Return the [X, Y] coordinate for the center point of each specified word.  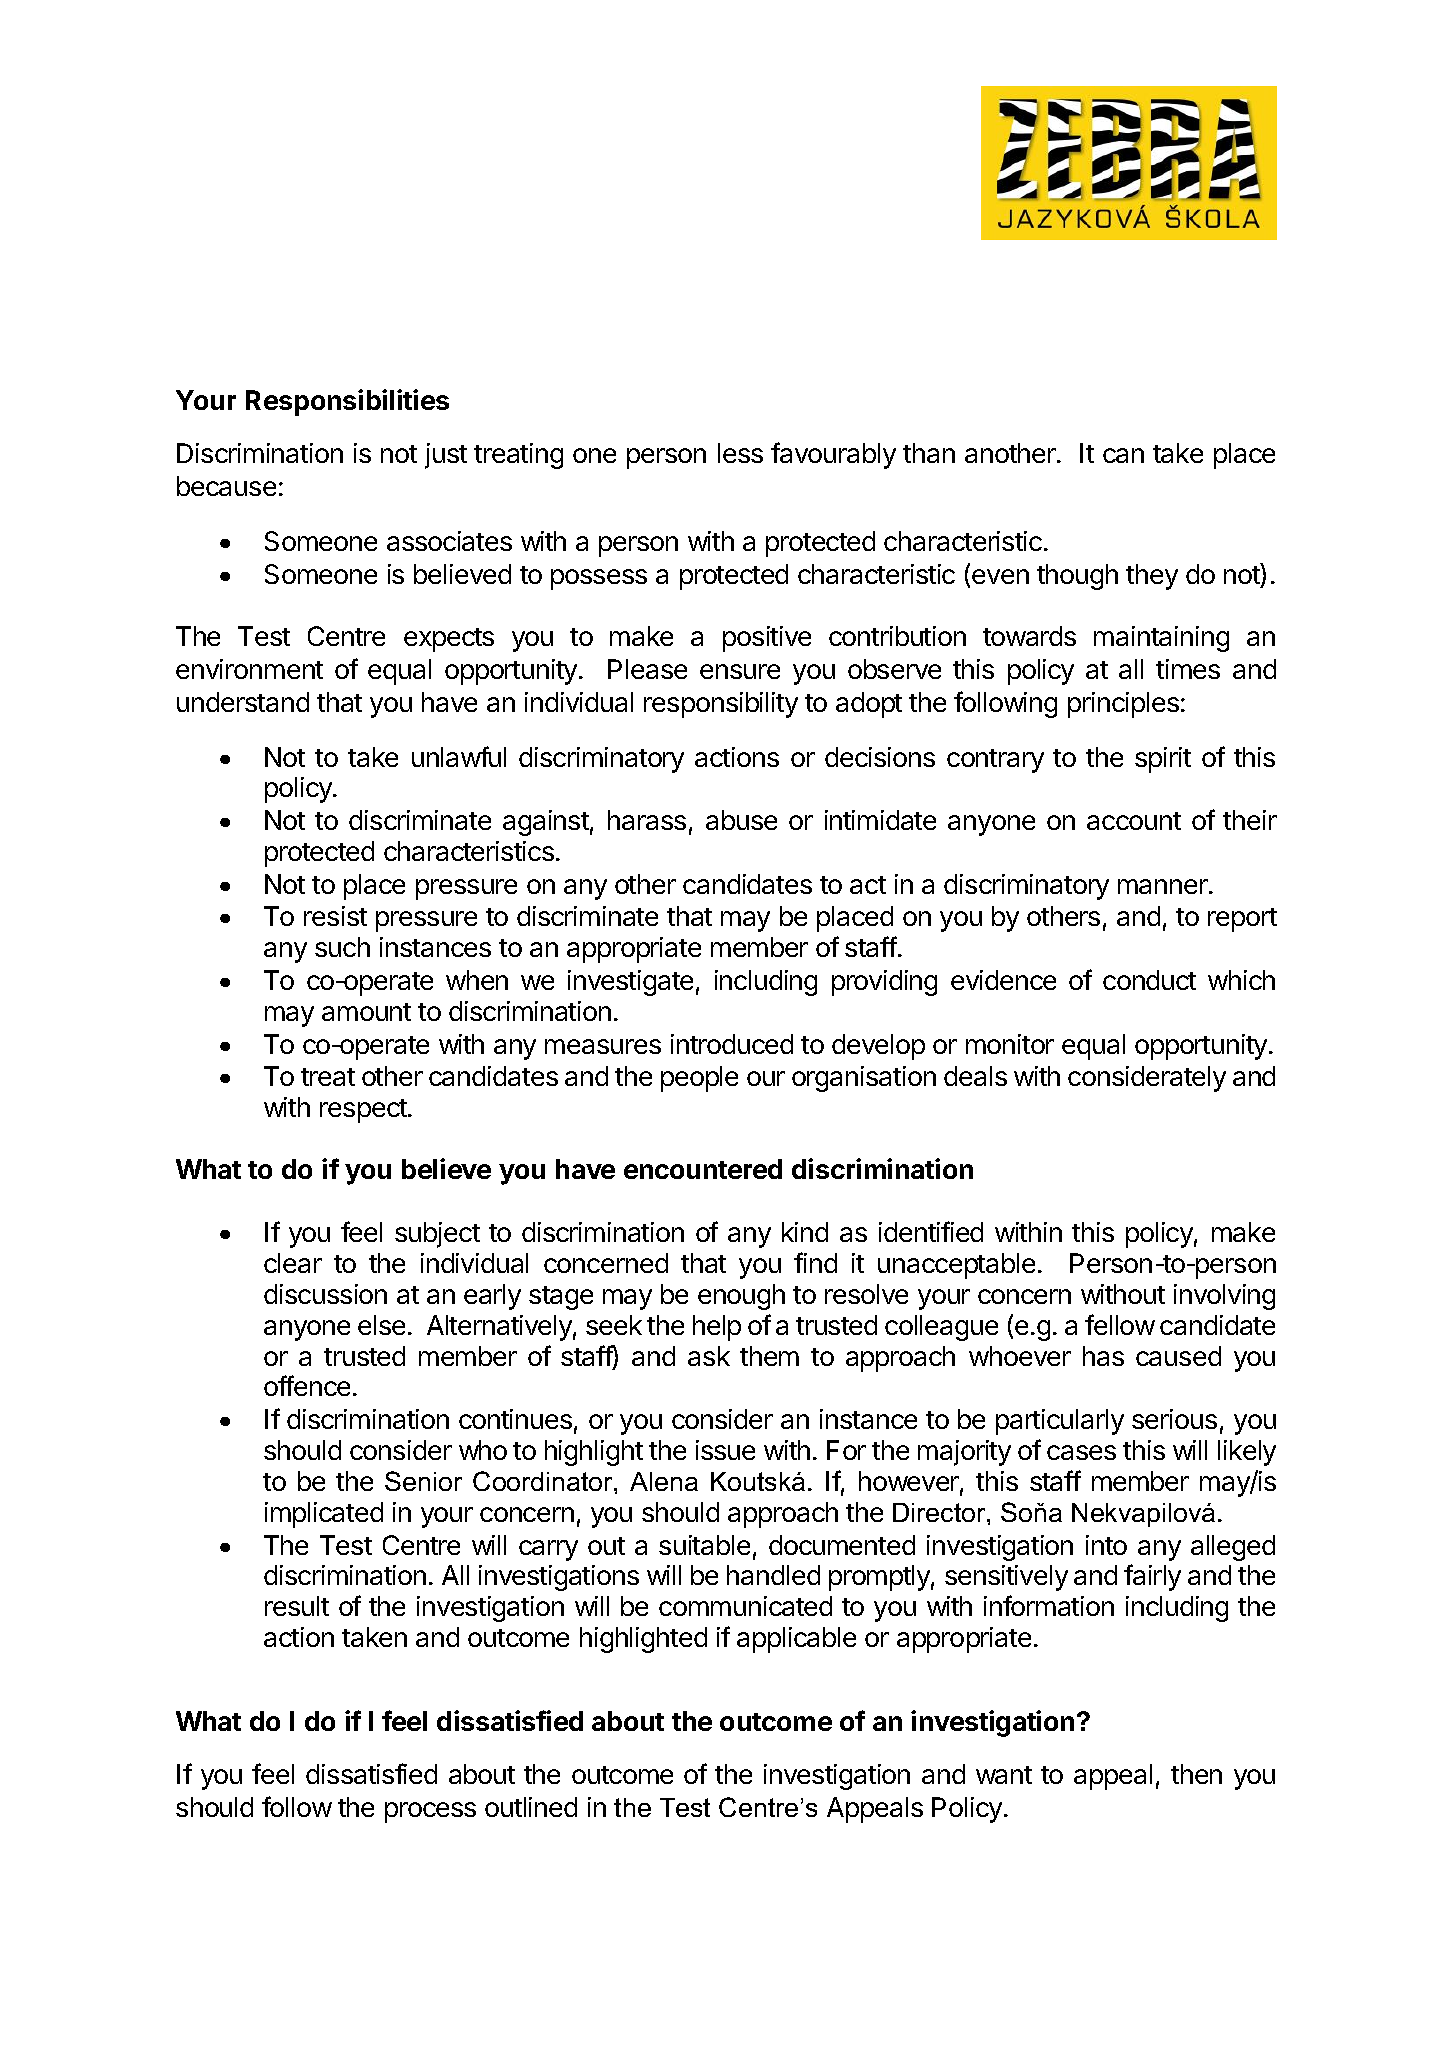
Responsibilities [347, 402]
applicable [796, 1640]
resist [335, 916]
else [381, 1325]
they [1152, 577]
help [717, 1328]
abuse [741, 820]
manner [1164, 886]
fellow [1120, 1324]
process [430, 1812]
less [740, 453]
